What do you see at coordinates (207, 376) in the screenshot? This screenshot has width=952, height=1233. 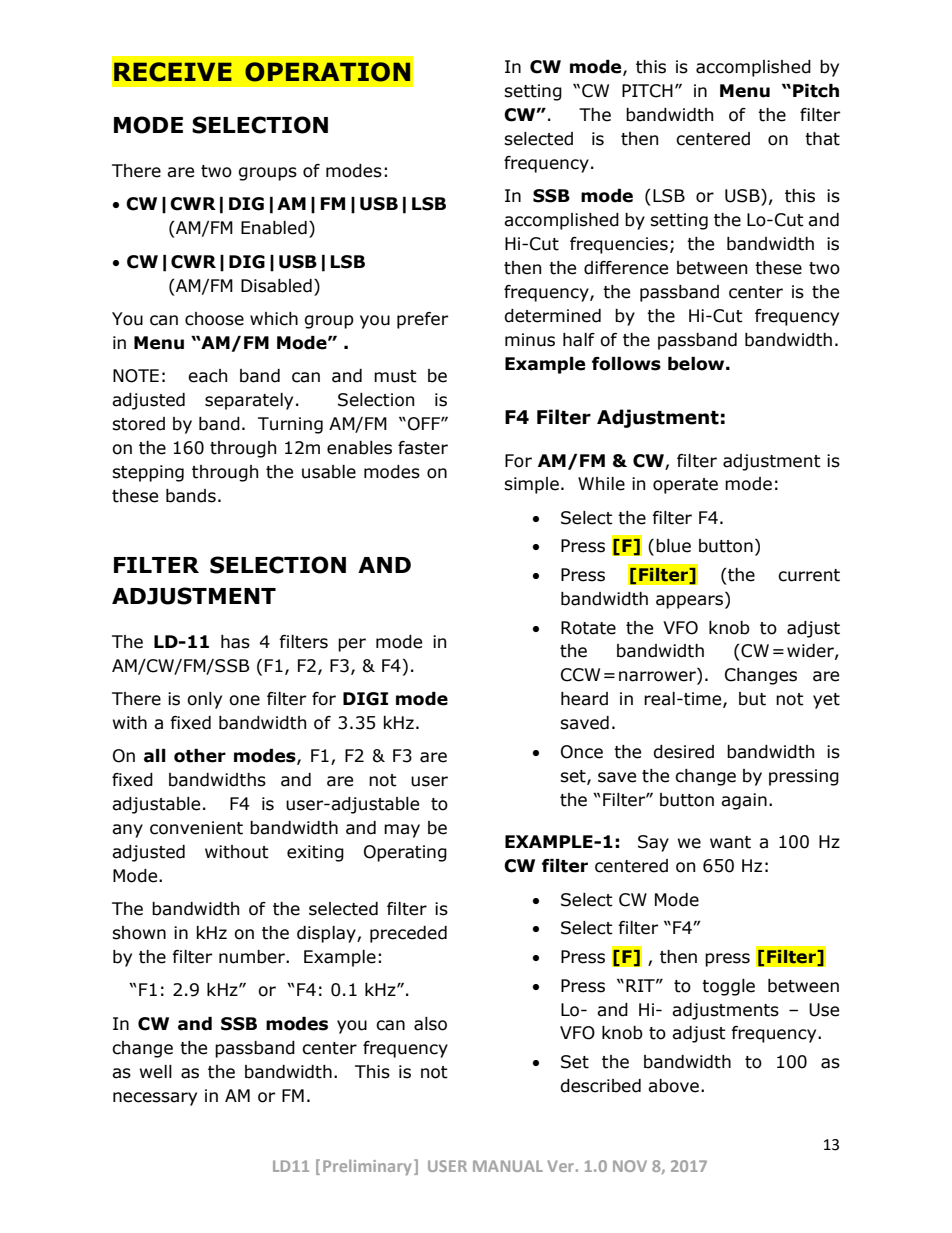 I see `each` at bounding box center [207, 376].
